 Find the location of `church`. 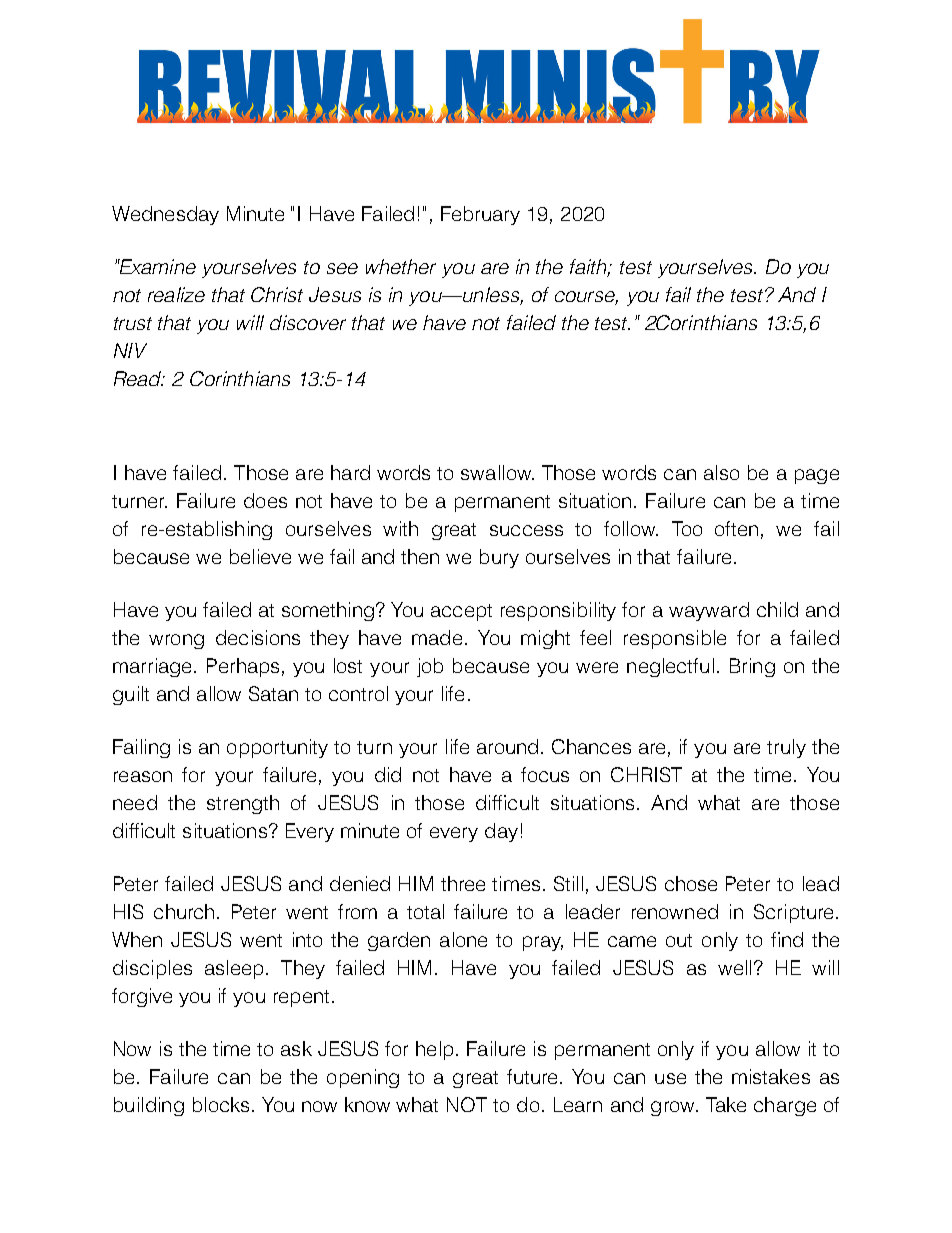

church is located at coordinates (184, 911).
